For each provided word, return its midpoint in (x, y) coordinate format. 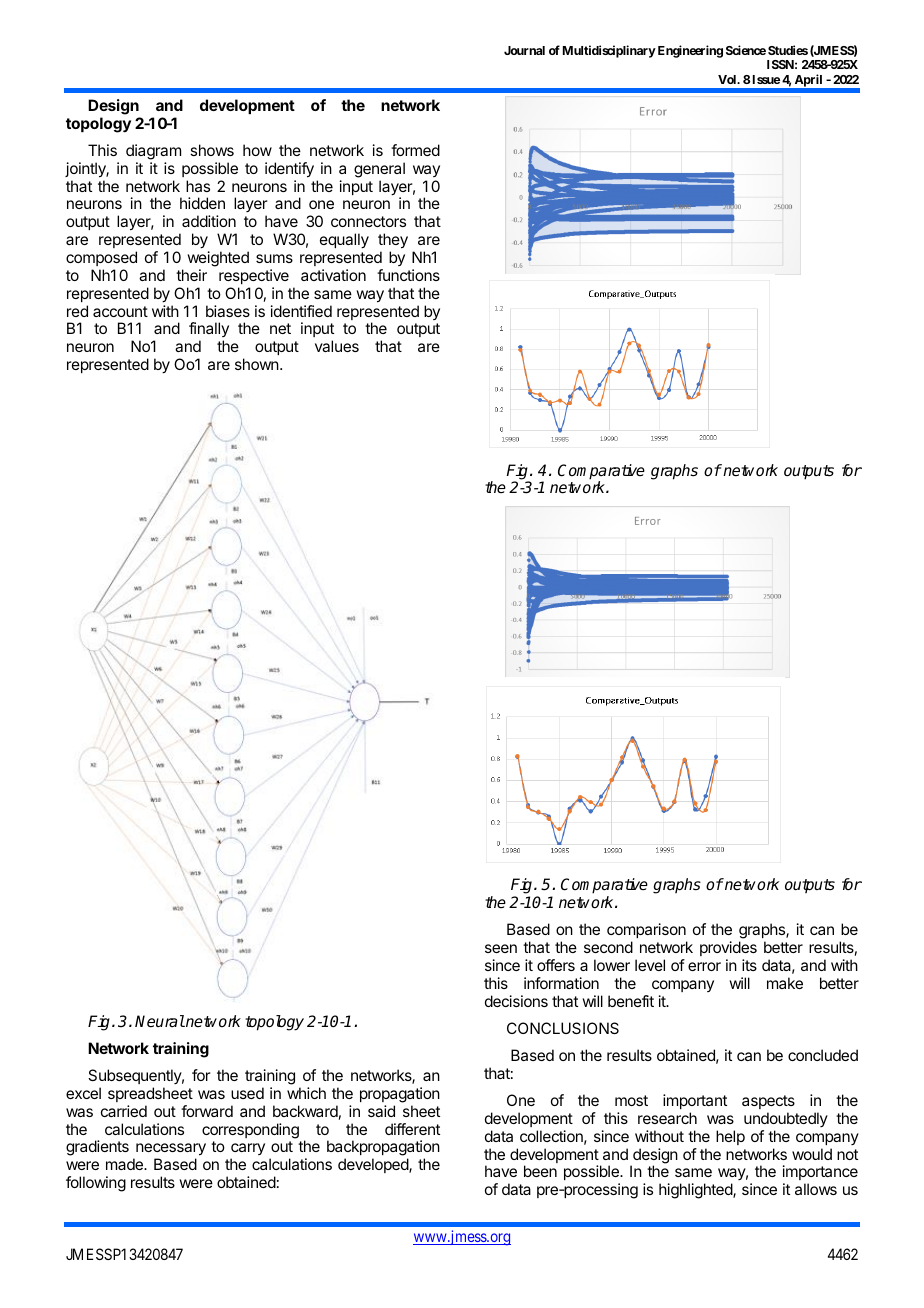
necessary (171, 1151)
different (412, 1129)
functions (408, 275)
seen (501, 948)
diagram (153, 152)
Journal (524, 50)
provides (728, 948)
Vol (728, 79)
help (730, 1137)
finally (209, 331)
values (337, 346)
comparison (646, 930)
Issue (765, 79)
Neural (160, 1021)
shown (257, 364)
